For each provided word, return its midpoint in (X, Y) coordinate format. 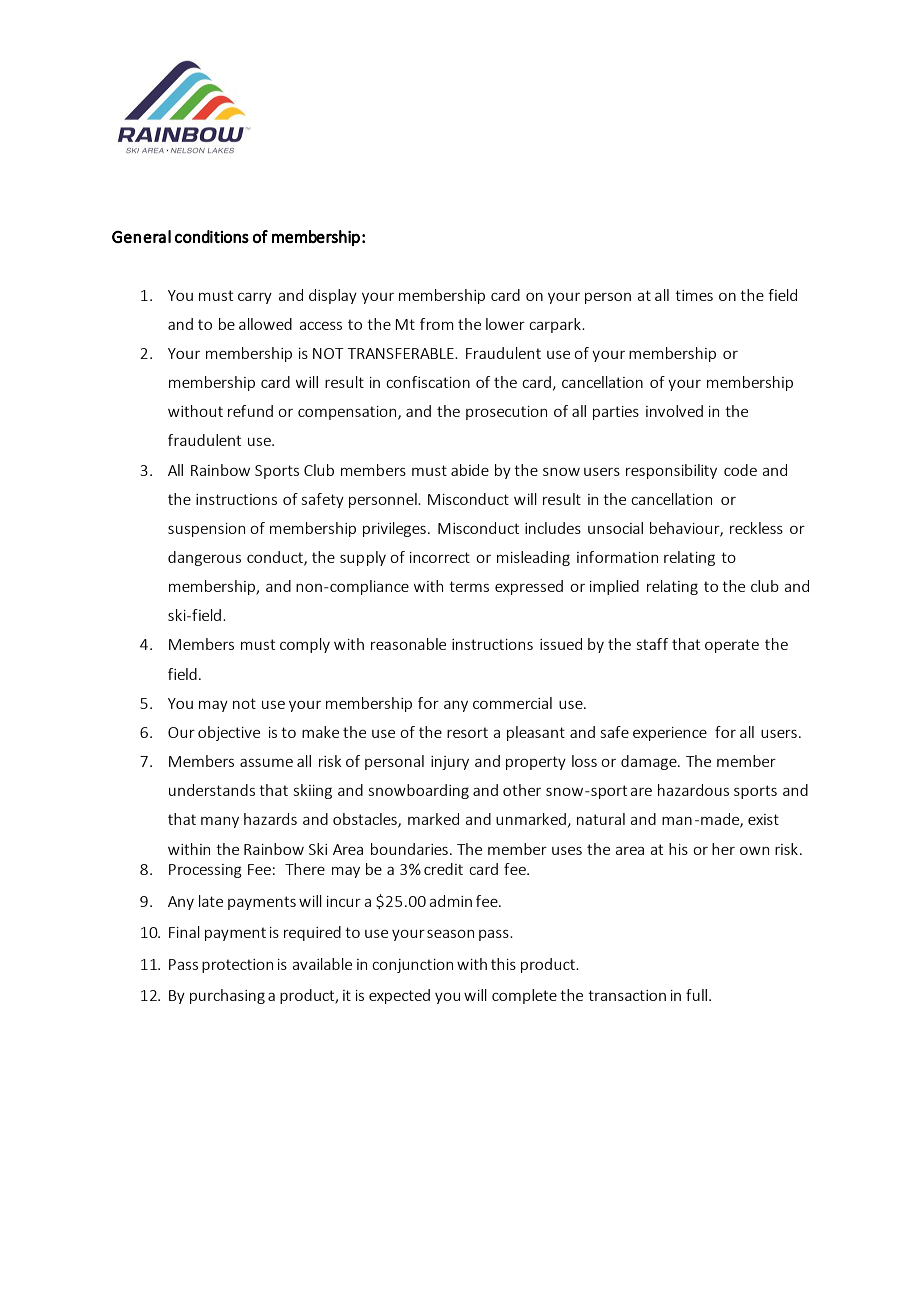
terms (469, 586)
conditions (212, 236)
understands (212, 790)
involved (674, 411)
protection (237, 966)
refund (250, 411)
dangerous (204, 558)
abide (470, 470)
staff (652, 644)
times (694, 295)
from (437, 324)
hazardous (693, 790)
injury (450, 763)
